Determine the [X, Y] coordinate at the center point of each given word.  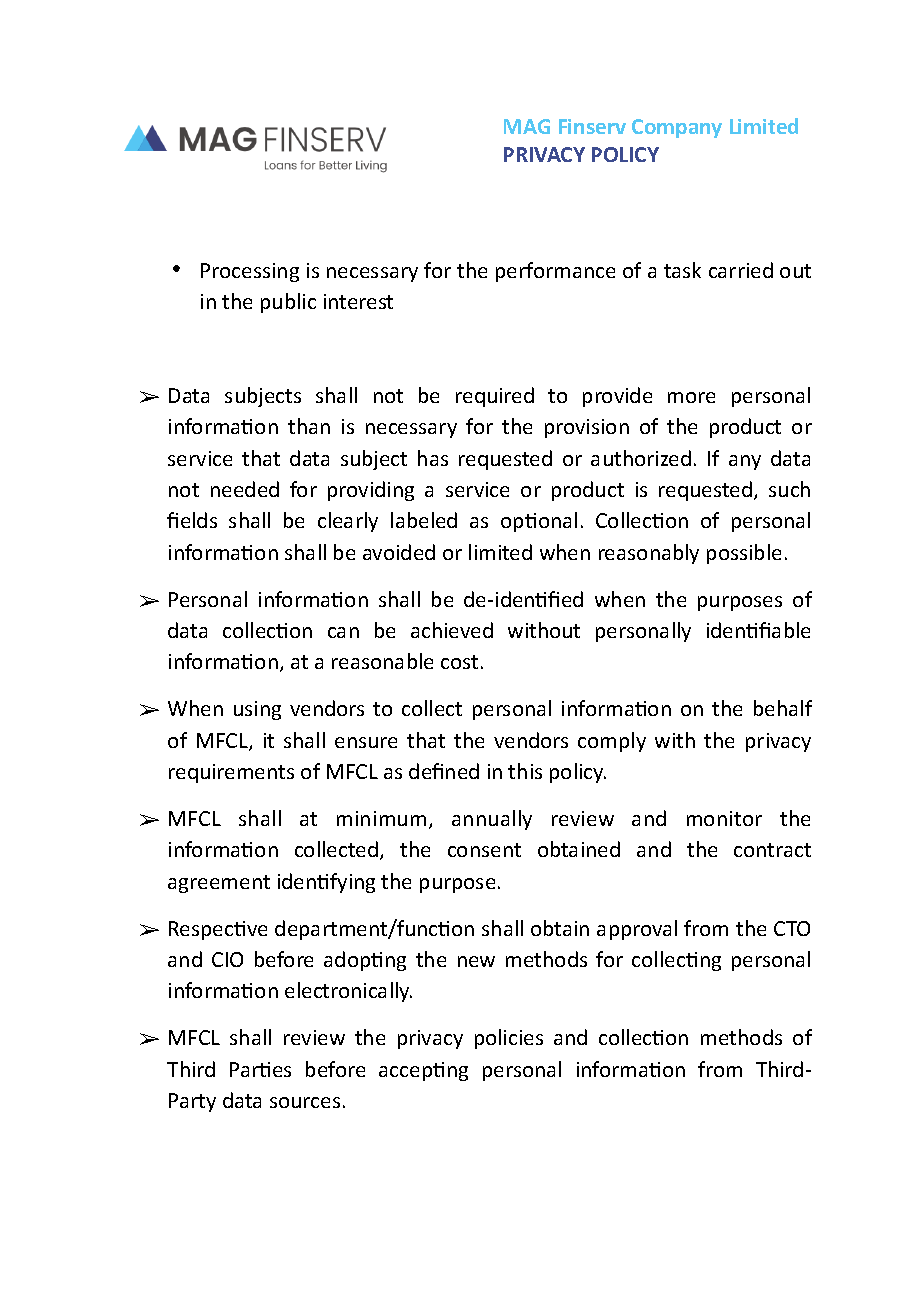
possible [744, 554]
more [691, 397]
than [309, 426]
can [343, 632]
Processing [250, 272]
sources [305, 1102]
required [495, 397]
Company [677, 128]
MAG [527, 126]
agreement [219, 884]
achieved [452, 630]
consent [484, 850]
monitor [724, 818]
